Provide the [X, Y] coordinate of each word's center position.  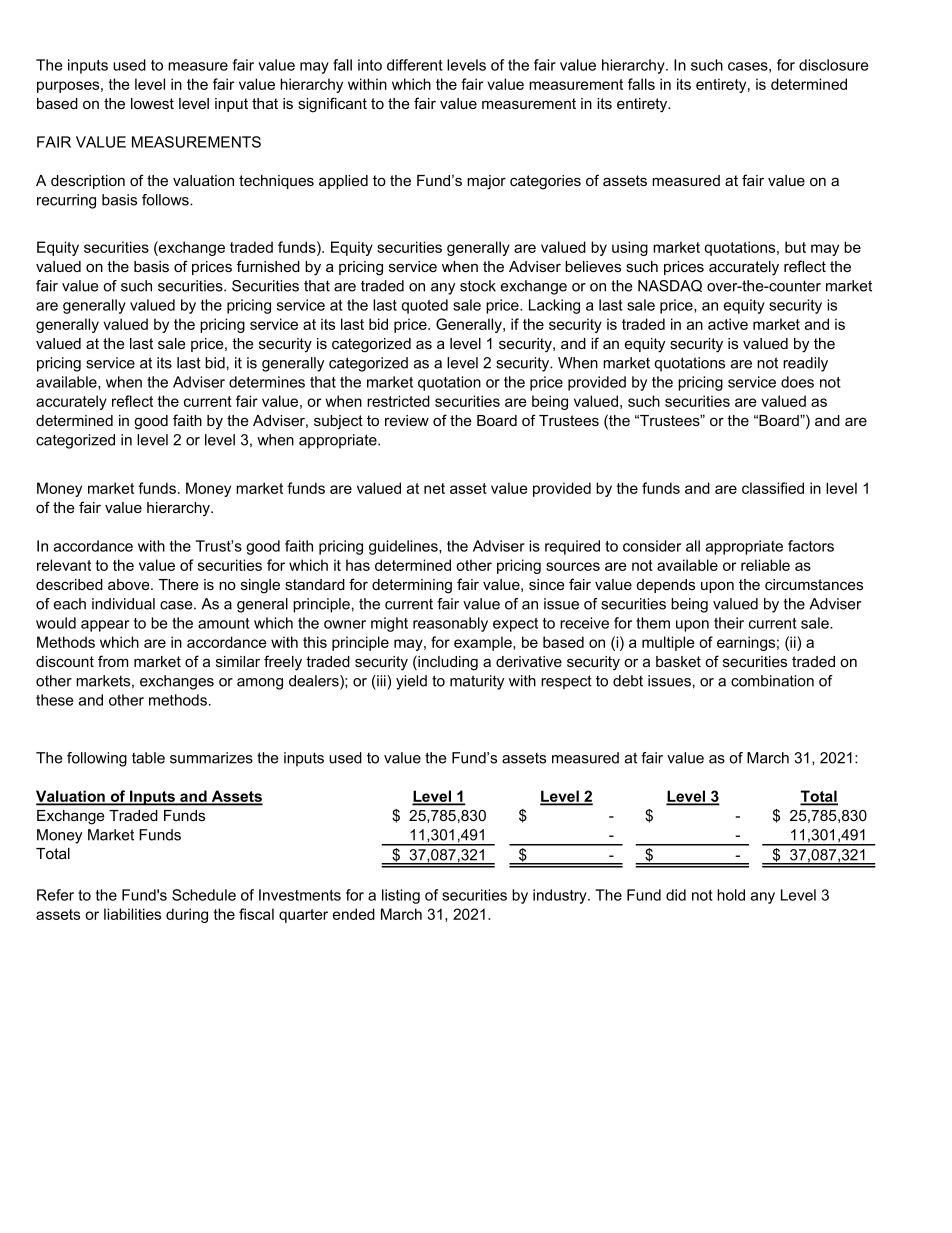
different [415, 65]
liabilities [132, 914]
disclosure [833, 65]
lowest [152, 103]
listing [401, 896]
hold [731, 895]
